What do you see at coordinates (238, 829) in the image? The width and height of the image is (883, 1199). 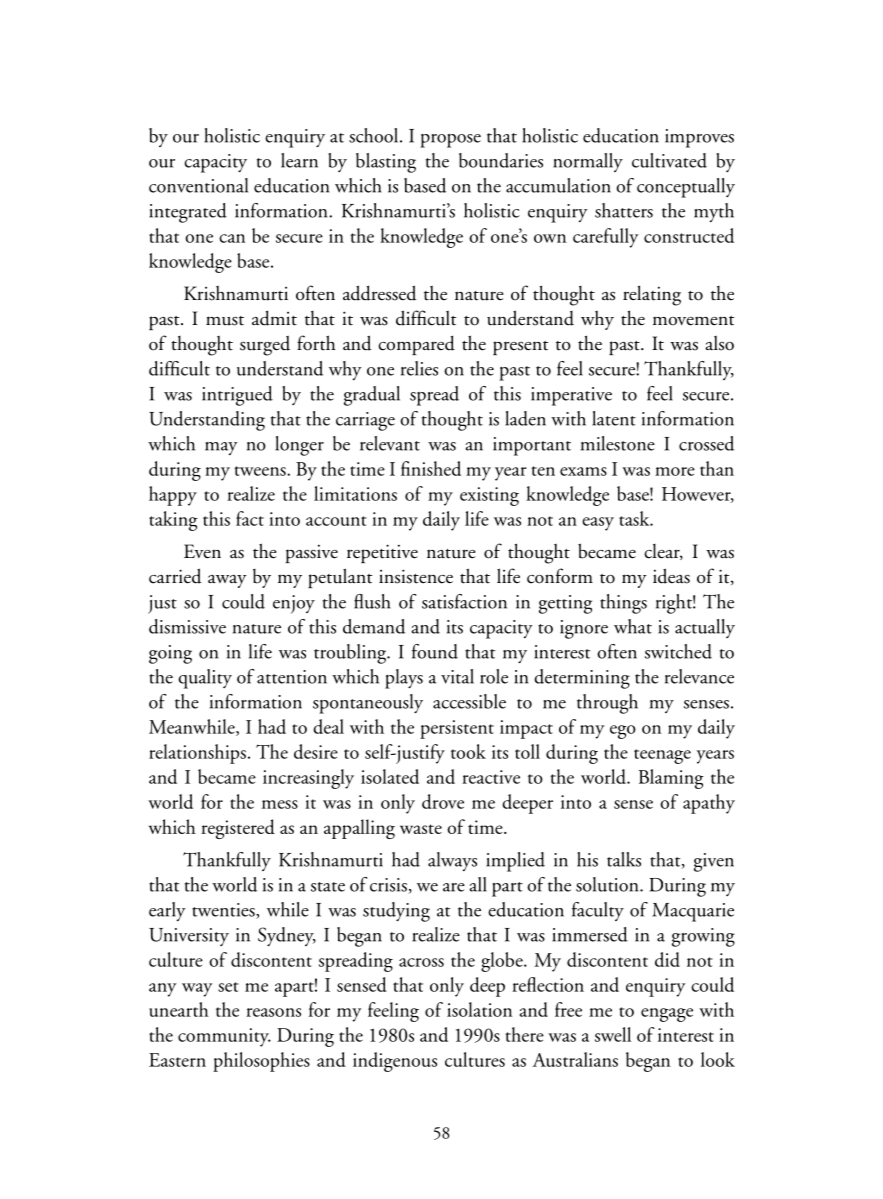 I see `registered` at bounding box center [238, 829].
